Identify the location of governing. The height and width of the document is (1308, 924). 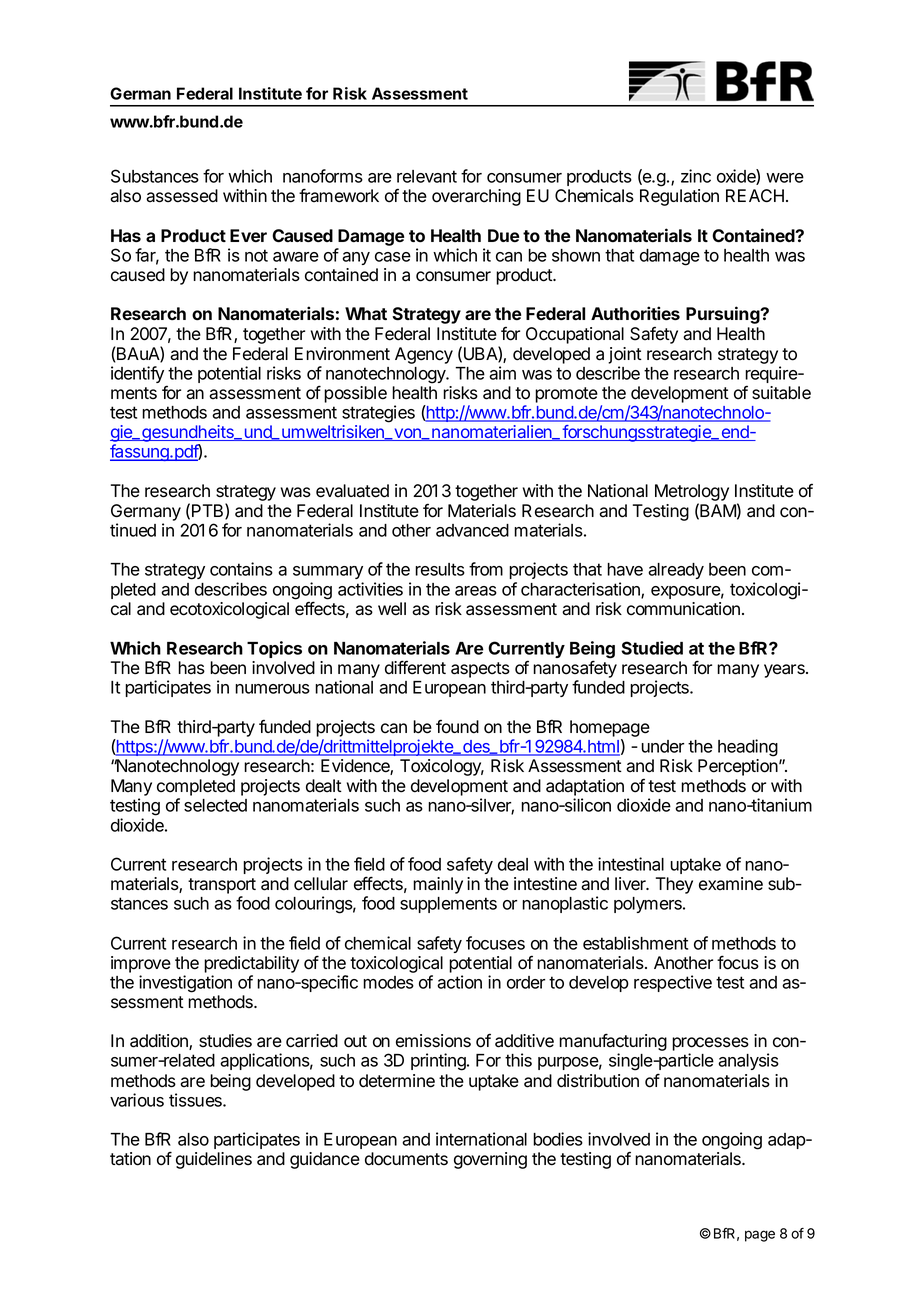
(490, 1160).
